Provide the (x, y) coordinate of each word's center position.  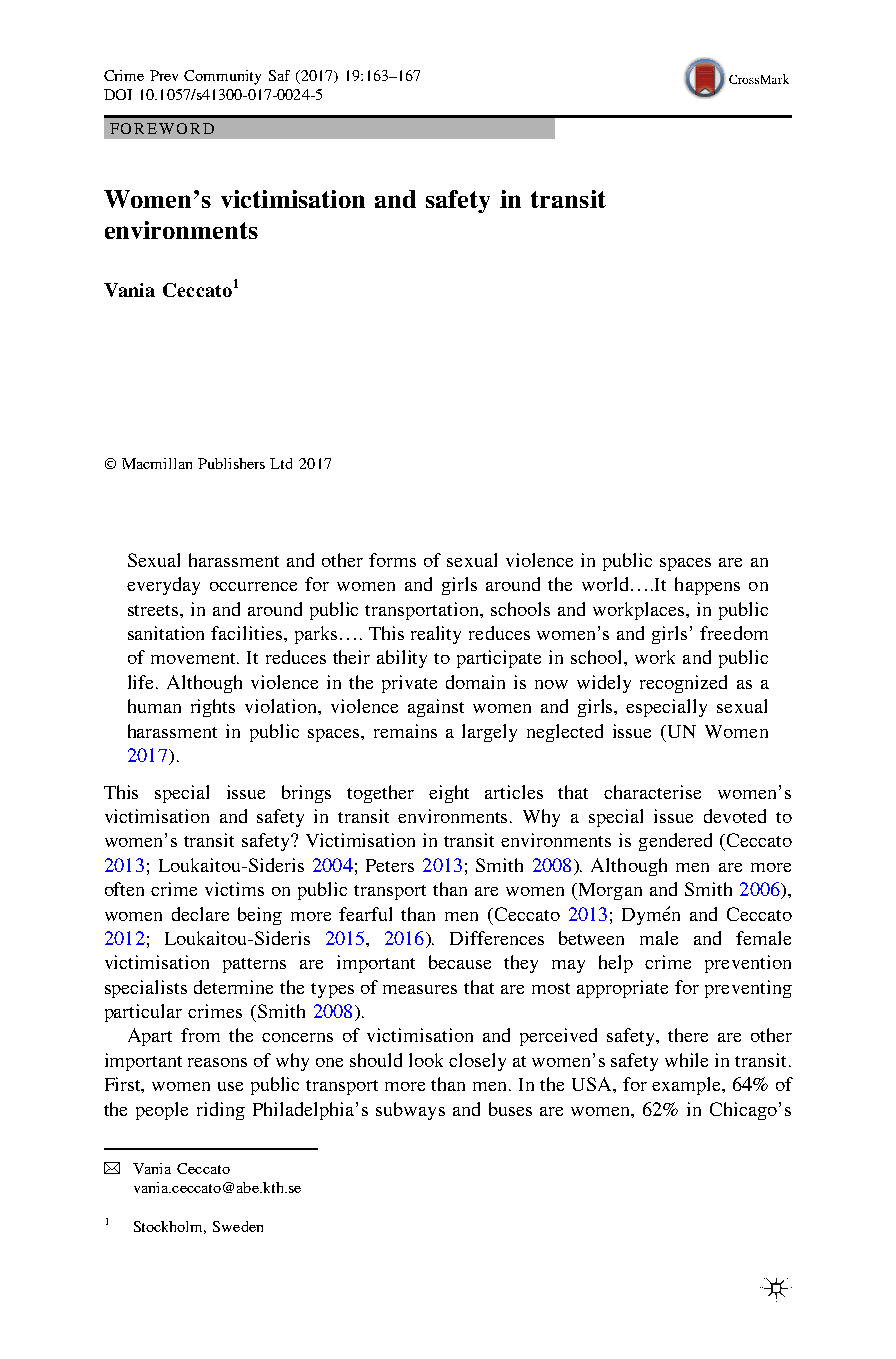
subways (410, 1111)
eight (449, 794)
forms (392, 560)
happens (707, 586)
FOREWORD (162, 128)
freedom (734, 633)
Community (222, 77)
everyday (163, 586)
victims (234, 889)
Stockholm (170, 1227)
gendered (675, 842)
